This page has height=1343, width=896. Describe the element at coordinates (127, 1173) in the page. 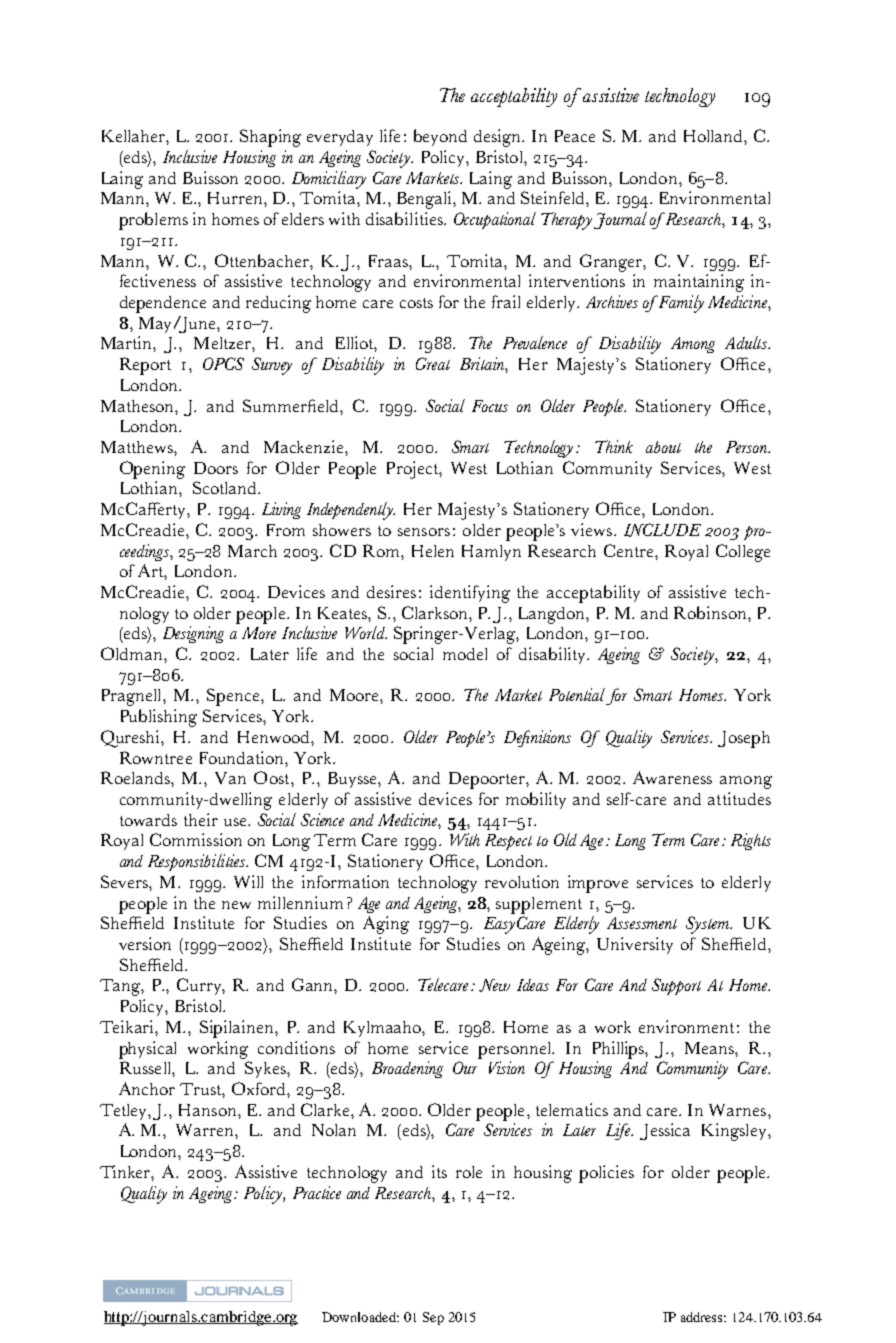

I see `Tinker` at that location.
